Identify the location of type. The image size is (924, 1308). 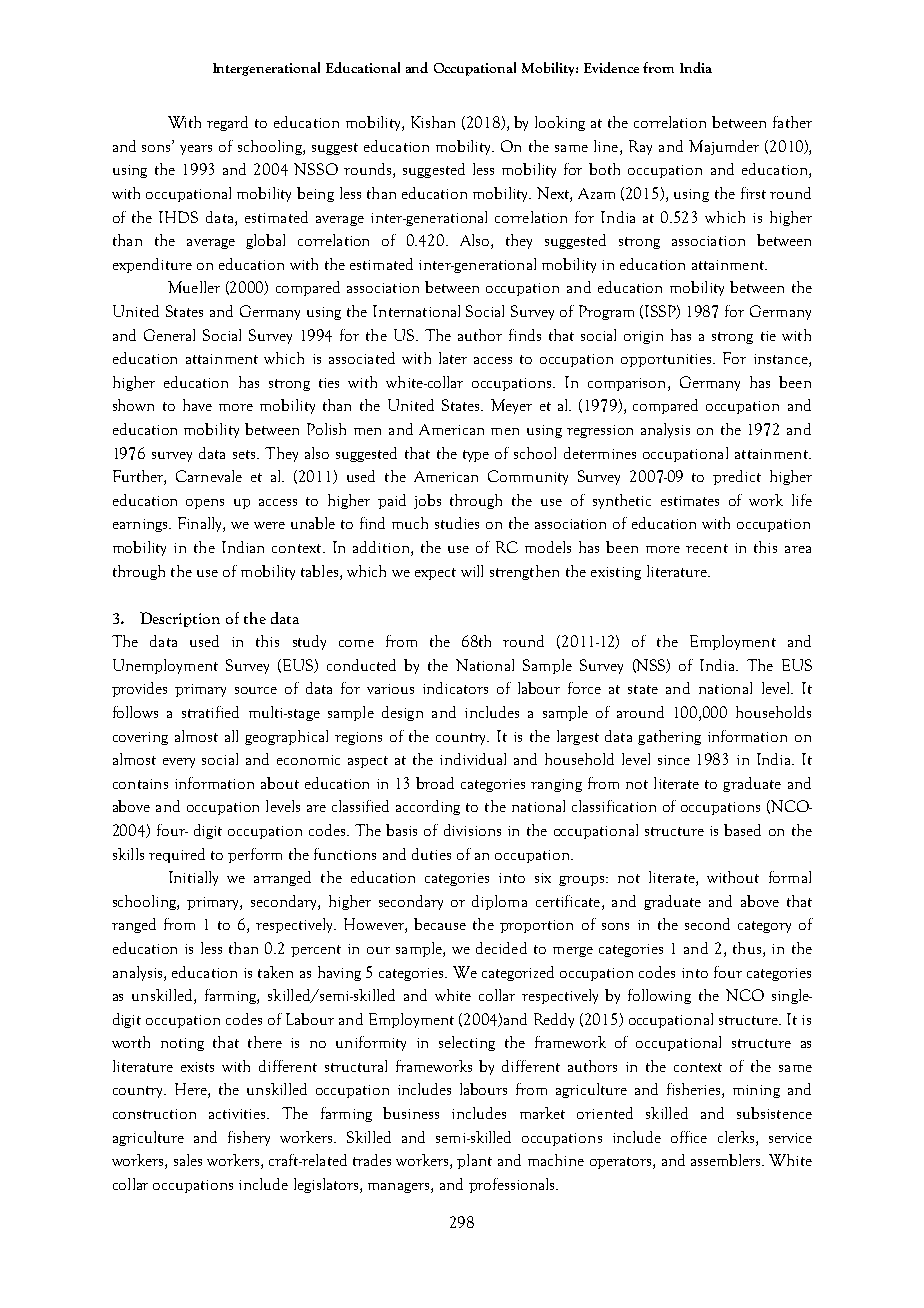
(476, 456).
